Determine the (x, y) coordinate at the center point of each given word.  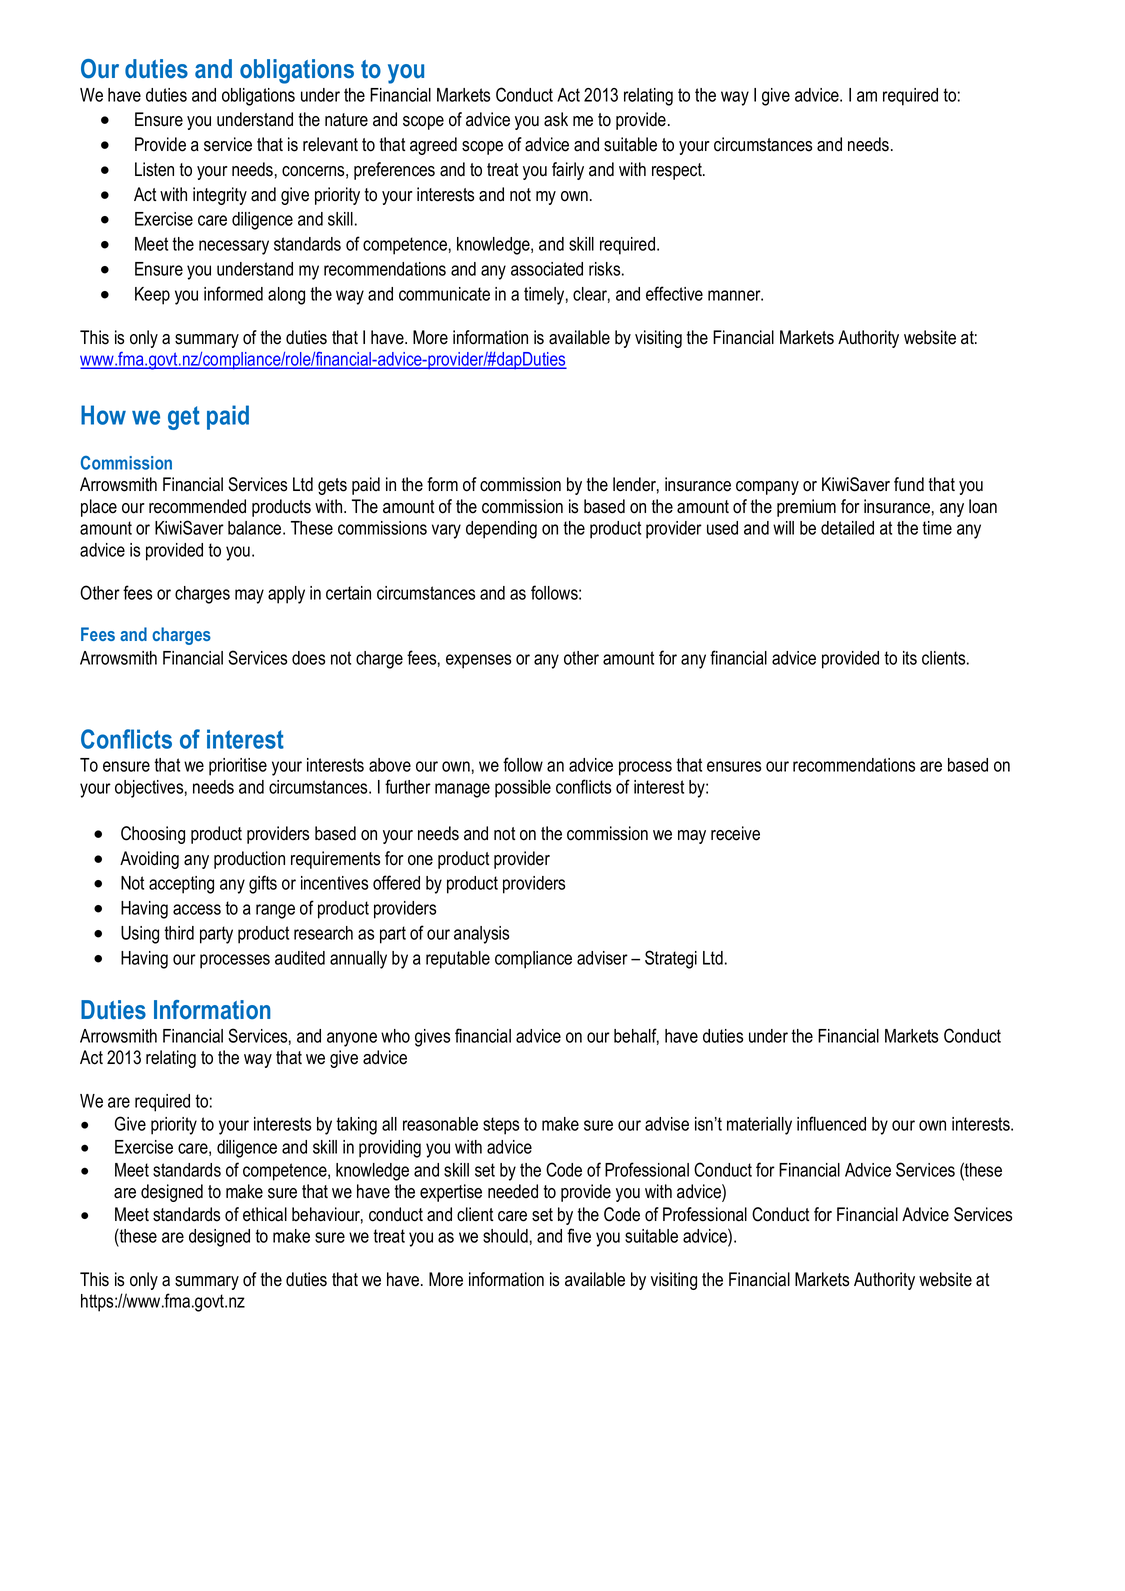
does (308, 658)
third (179, 933)
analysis (481, 935)
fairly (568, 171)
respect (678, 171)
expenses (478, 661)
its (910, 658)
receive (735, 833)
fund (909, 484)
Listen (154, 169)
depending (501, 530)
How (103, 415)
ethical (265, 1214)
